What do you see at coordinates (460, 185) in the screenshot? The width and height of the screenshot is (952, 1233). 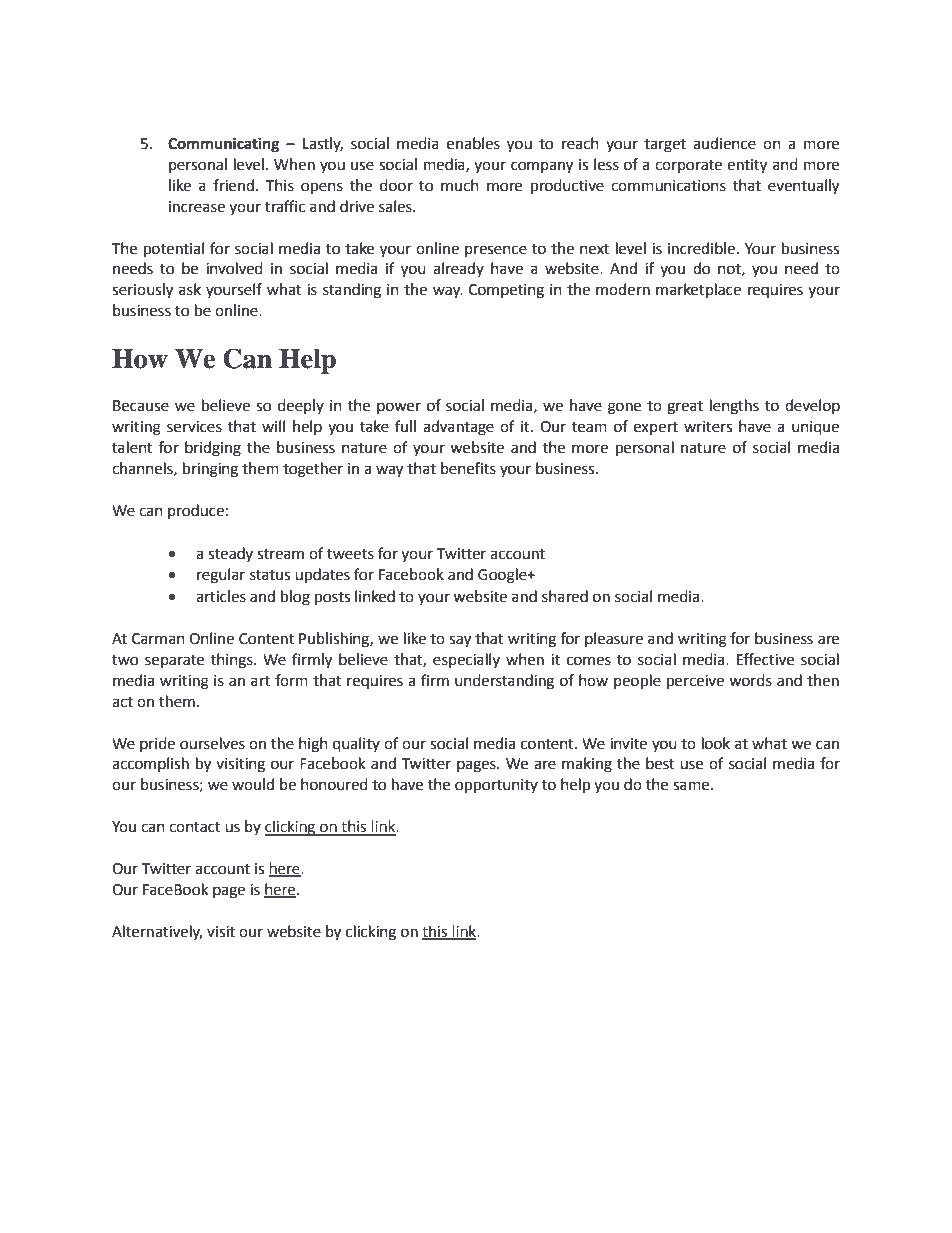 I see `much` at bounding box center [460, 185].
